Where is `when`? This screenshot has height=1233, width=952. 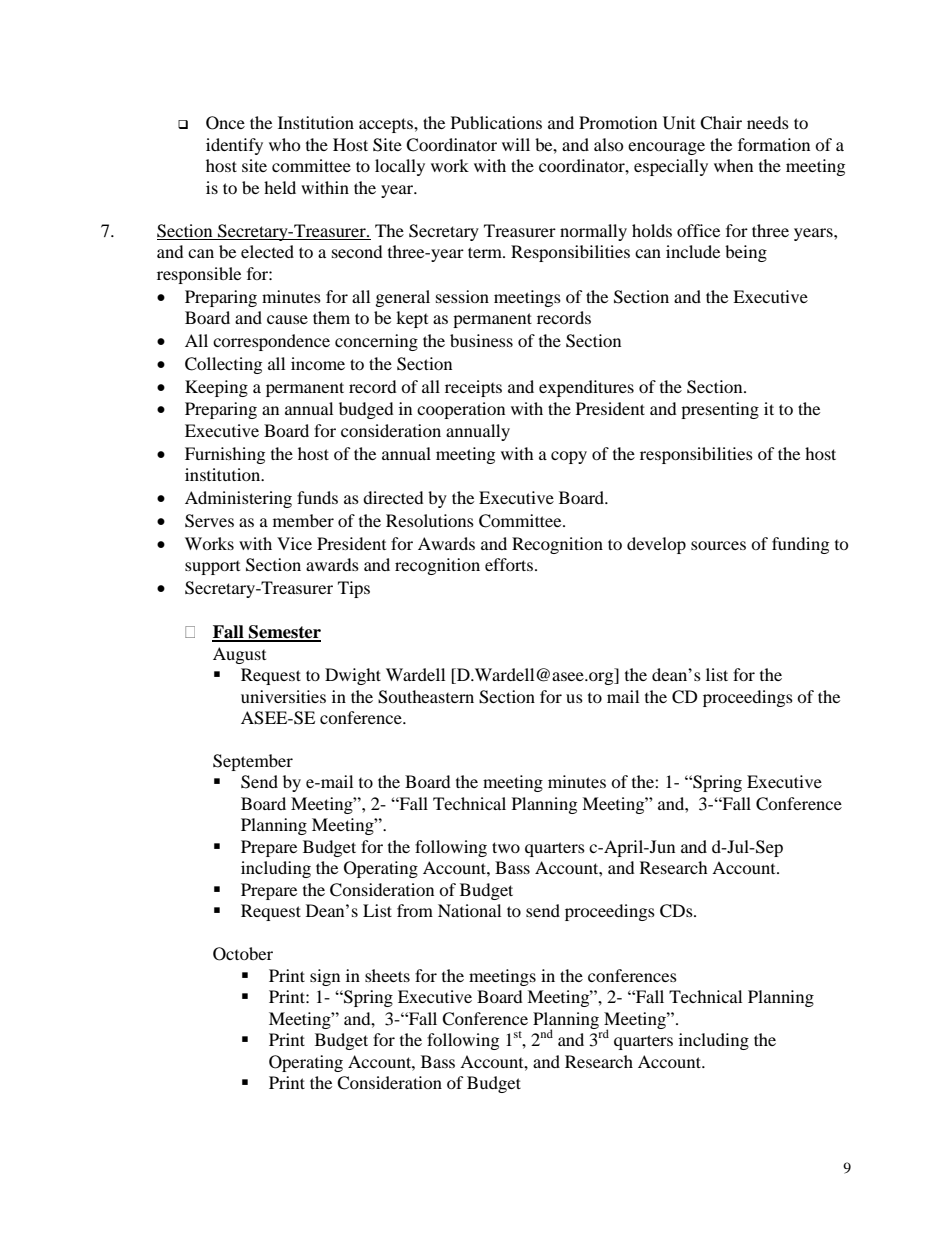 when is located at coordinates (733, 165).
